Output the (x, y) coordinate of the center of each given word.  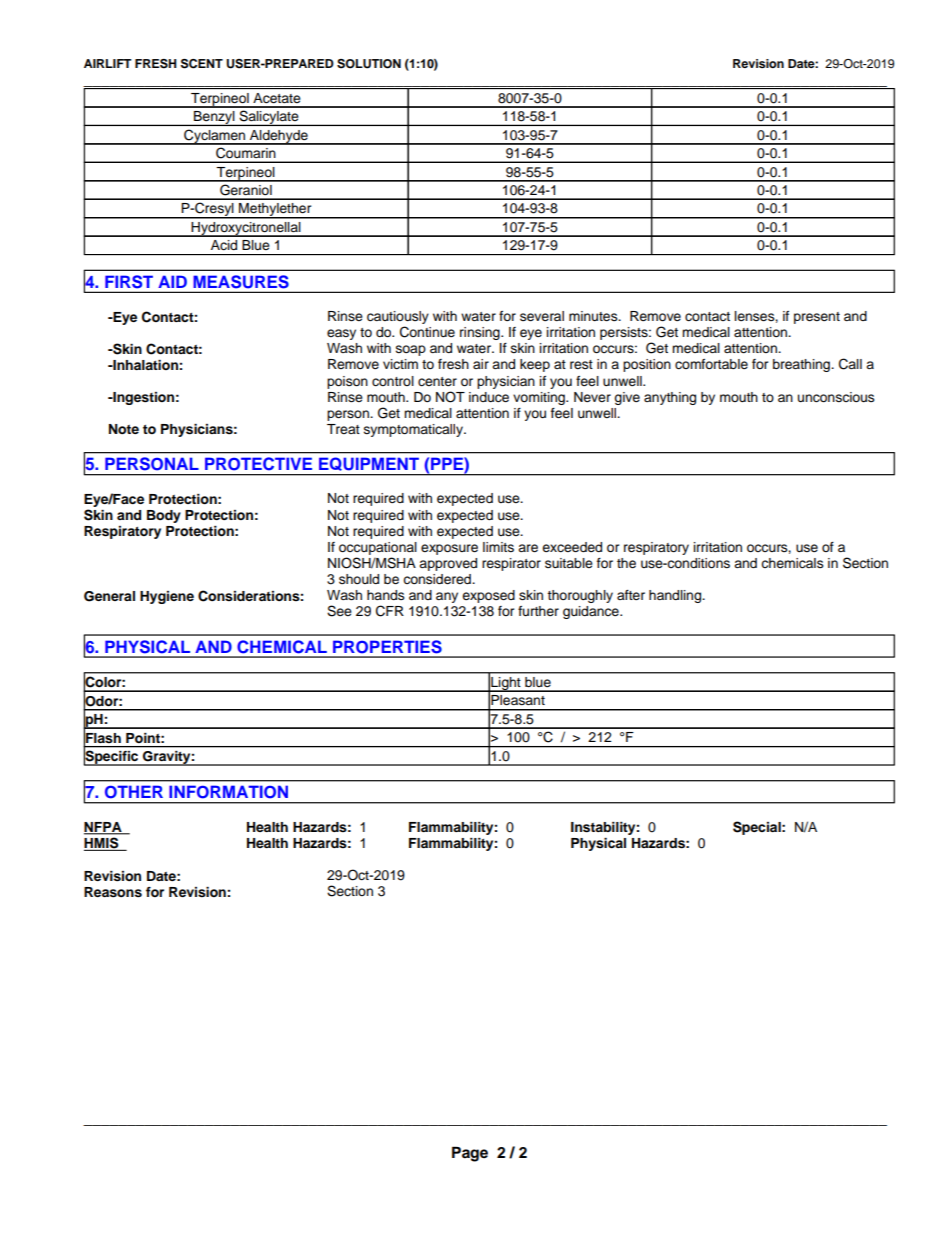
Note (124, 429)
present (817, 318)
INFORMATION (228, 792)
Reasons (113, 892)
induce (489, 397)
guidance (592, 612)
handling (676, 596)
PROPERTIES (387, 647)
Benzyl (214, 118)
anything (670, 398)
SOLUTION (369, 64)
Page (470, 1154)
